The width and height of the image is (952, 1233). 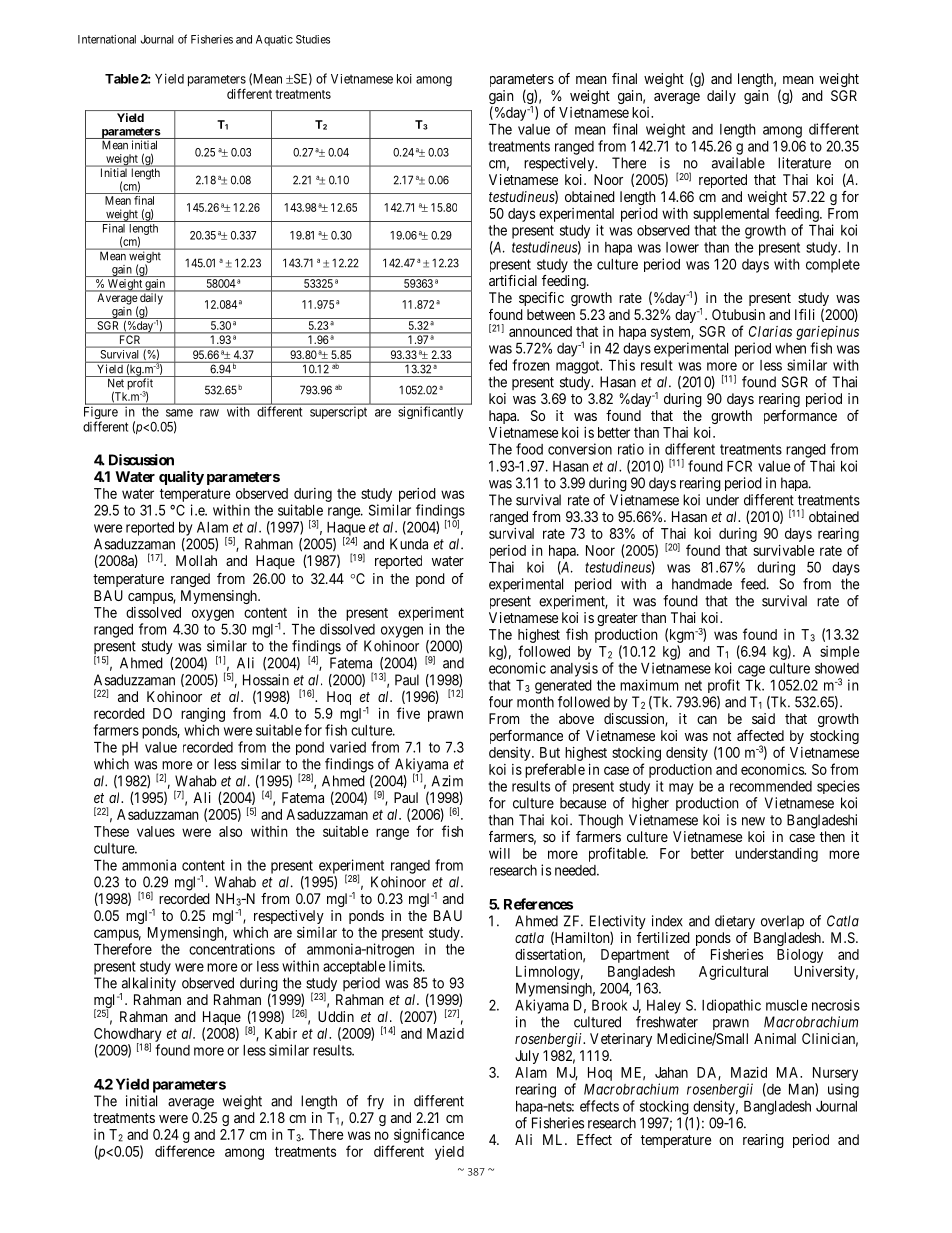 I want to click on Studies, so click(x=313, y=39).
